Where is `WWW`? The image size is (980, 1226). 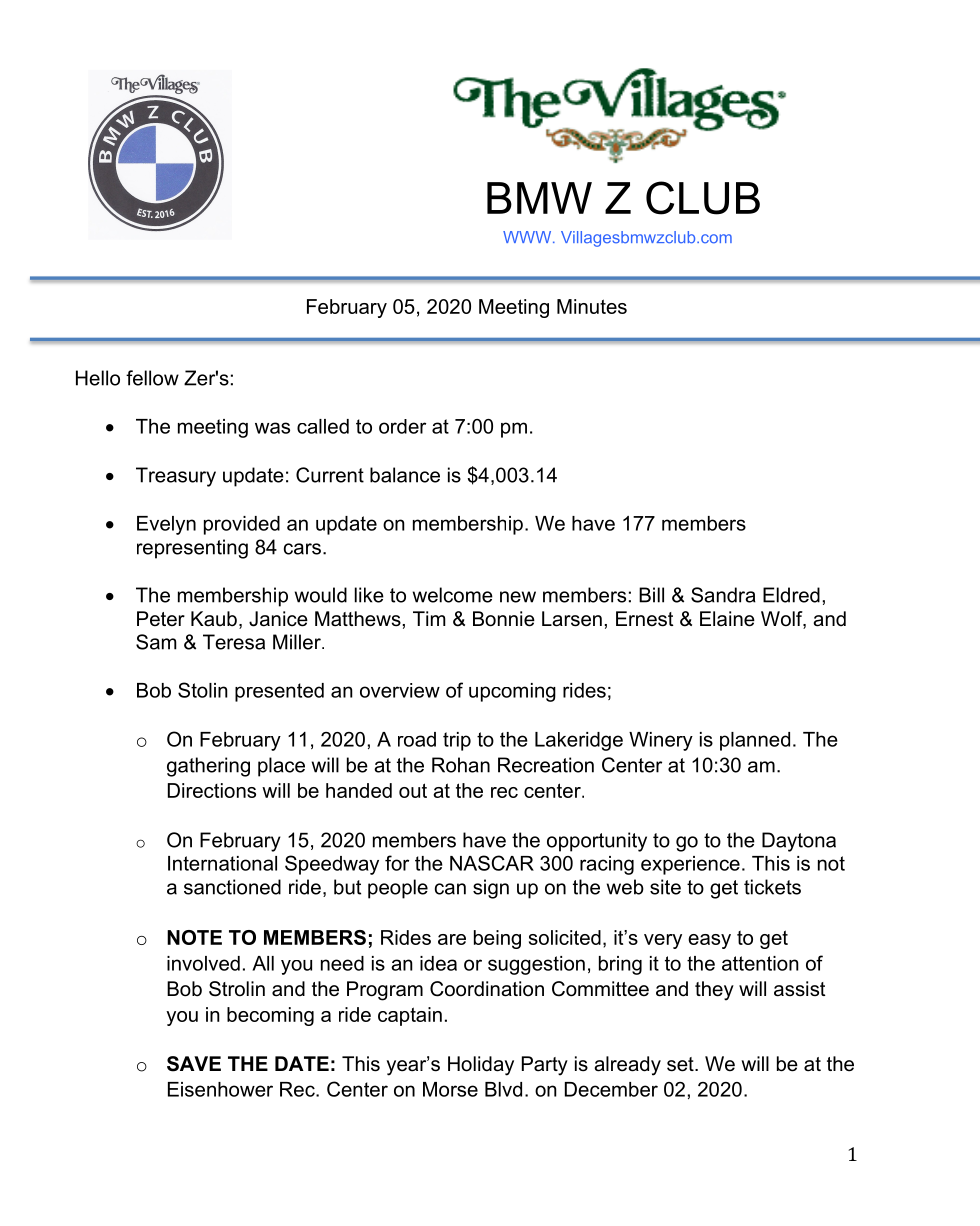
WWW is located at coordinates (528, 237).
